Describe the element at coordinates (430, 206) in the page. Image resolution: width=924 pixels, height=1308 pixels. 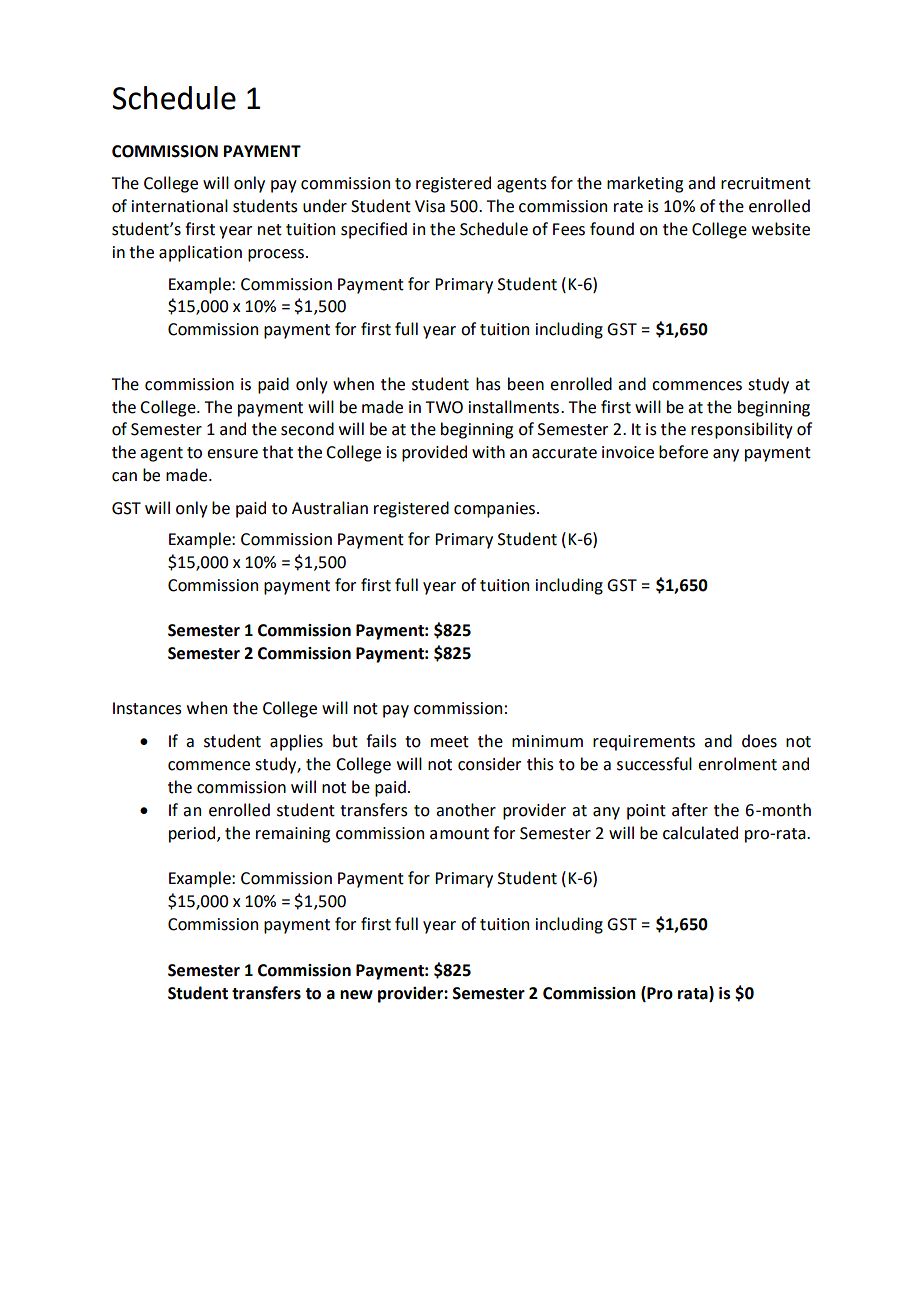
I see `Visa` at that location.
